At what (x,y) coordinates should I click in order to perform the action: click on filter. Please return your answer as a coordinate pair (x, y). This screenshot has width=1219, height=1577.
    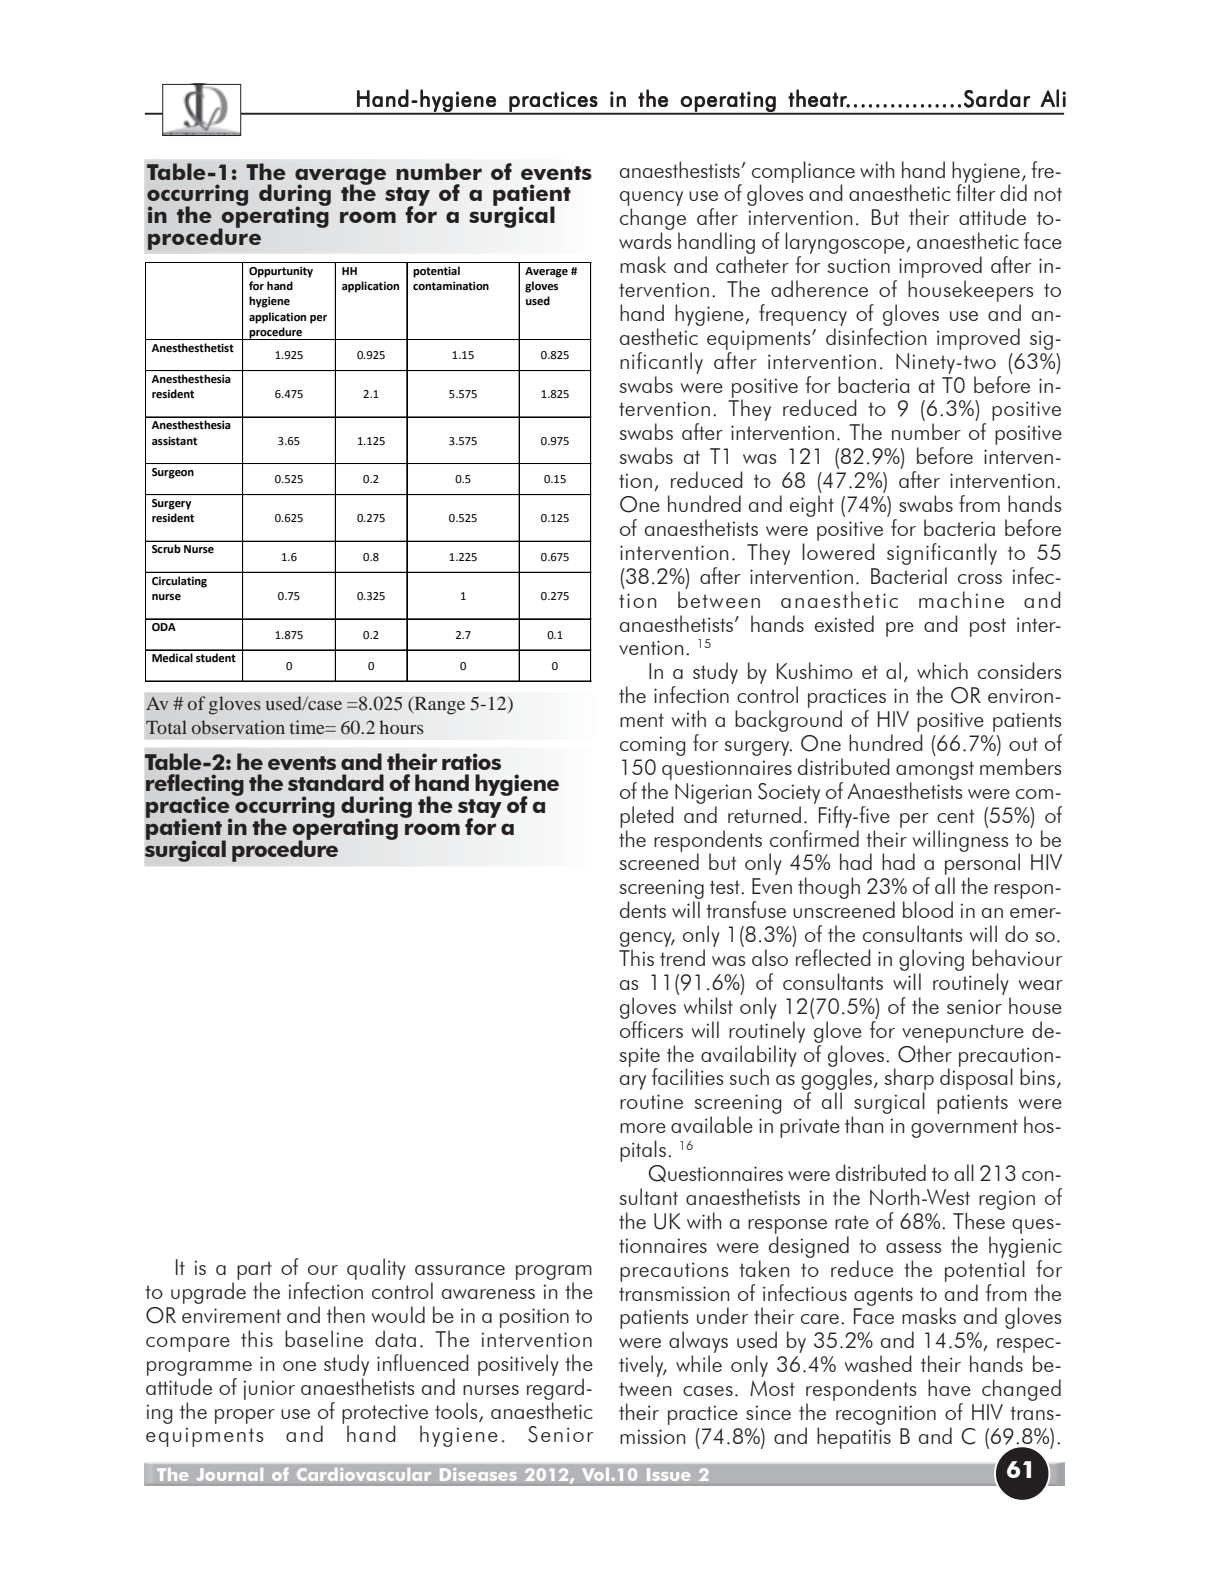
    Looking at the image, I should click on (975, 191).
